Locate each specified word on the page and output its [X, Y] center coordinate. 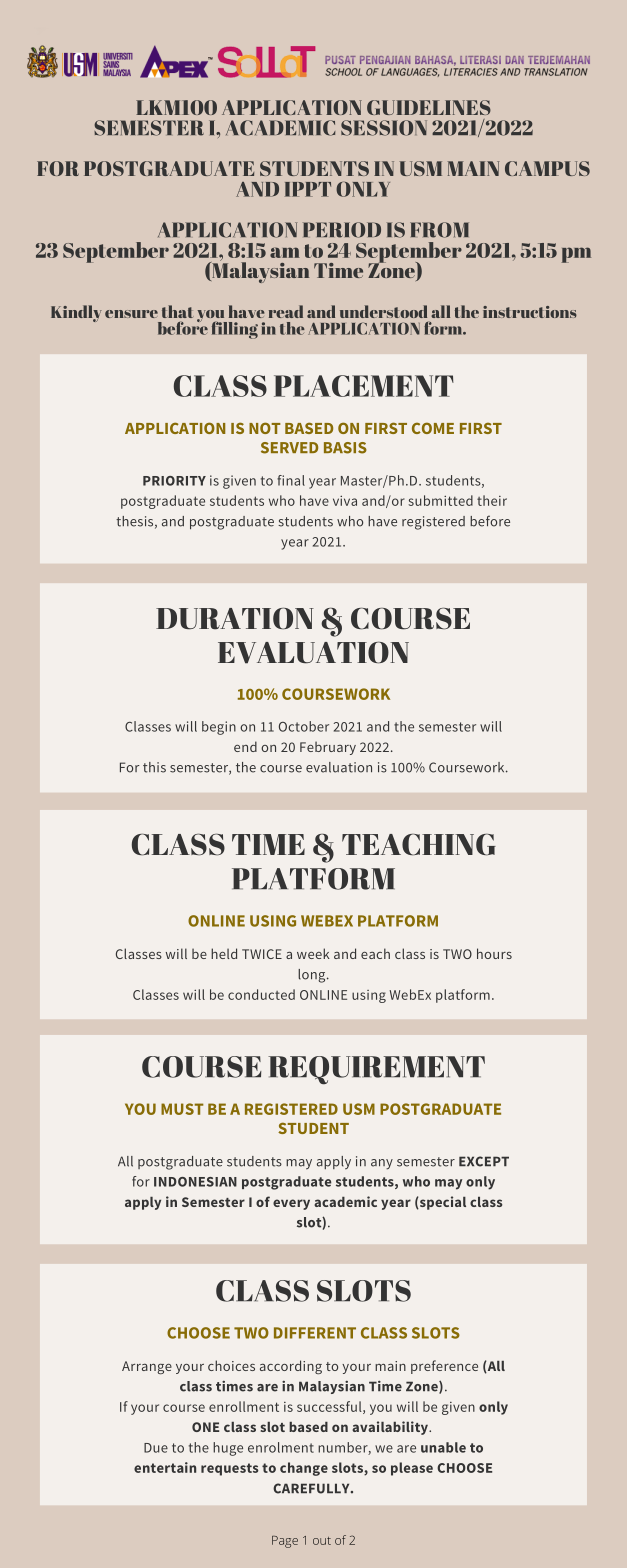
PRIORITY [174, 481]
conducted [261, 994]
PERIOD [342, 230]
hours [494, 953]
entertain [165, 1467]
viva [345, 500]
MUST [182, 1109]
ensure [131, 314]
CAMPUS [547, 168]
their [492, 500]
